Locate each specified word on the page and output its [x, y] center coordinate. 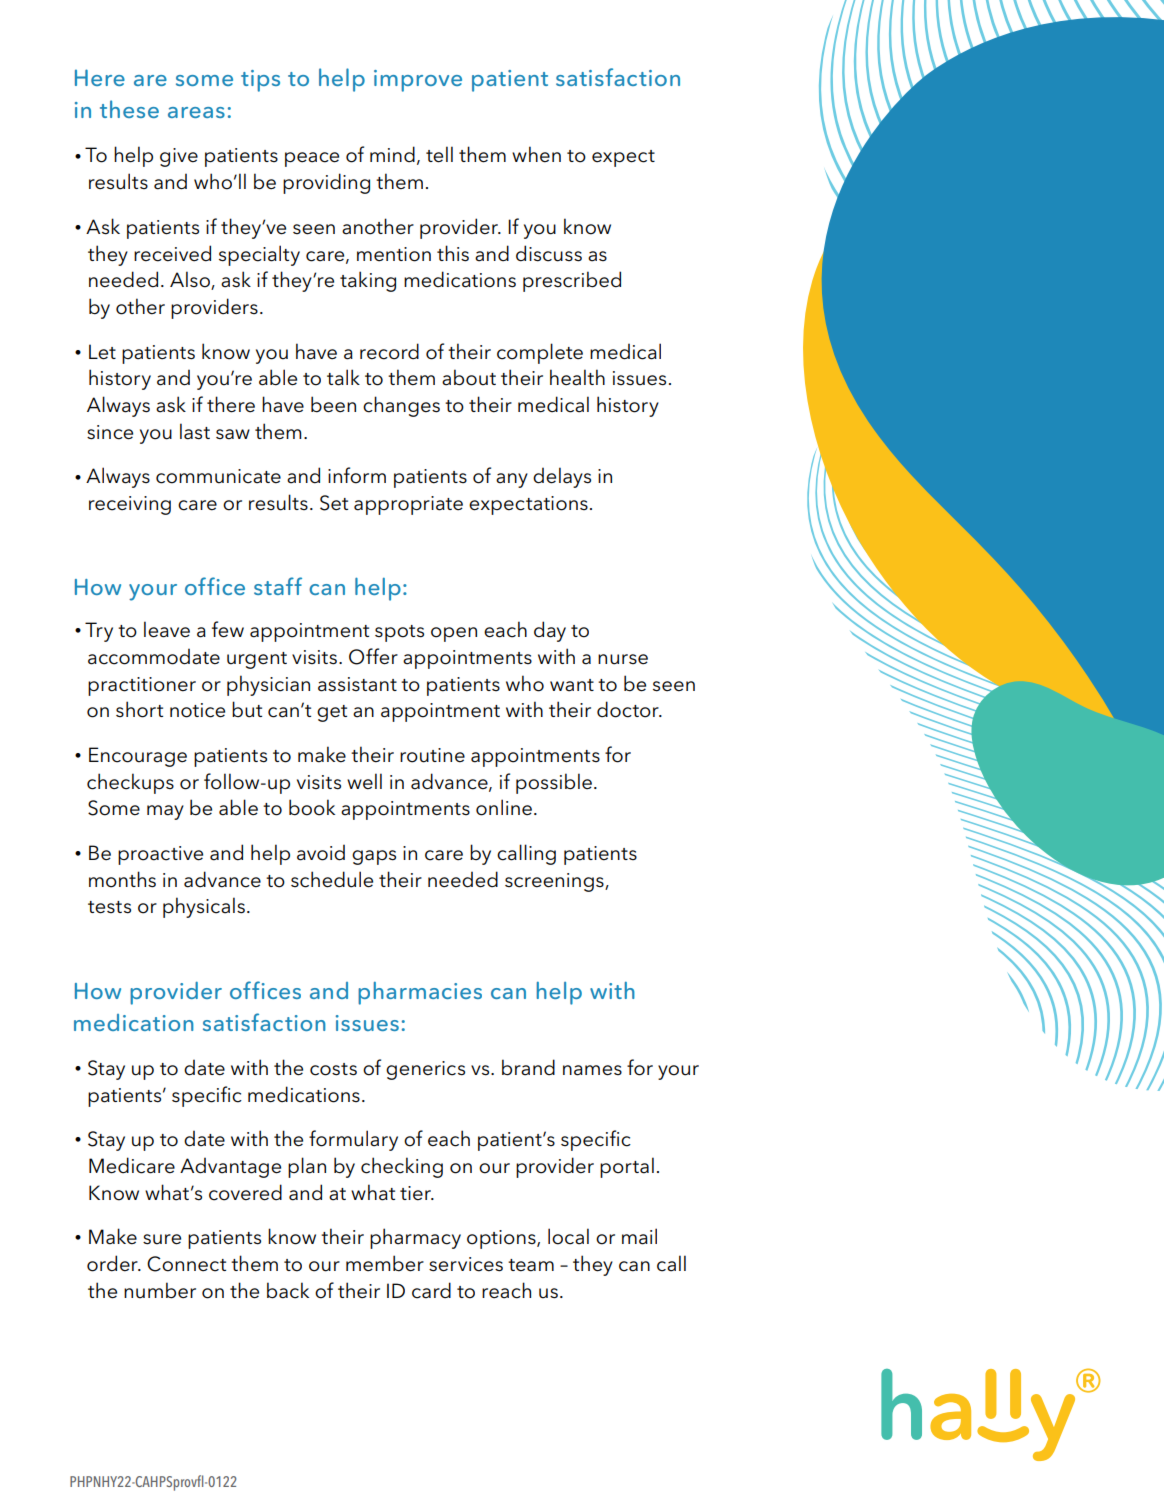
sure [162, 1239]
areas [196, 112]
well [364, 781]
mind [392, 154]
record [389, 351]
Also [191, 280]
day [550, 631]
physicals [204, 907]
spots [399, 633]
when [536, 154]
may [165, 812]
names [592, 1070]
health [577, 377]
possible [554, 783]
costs [333, 1069]
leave [167, 629]
